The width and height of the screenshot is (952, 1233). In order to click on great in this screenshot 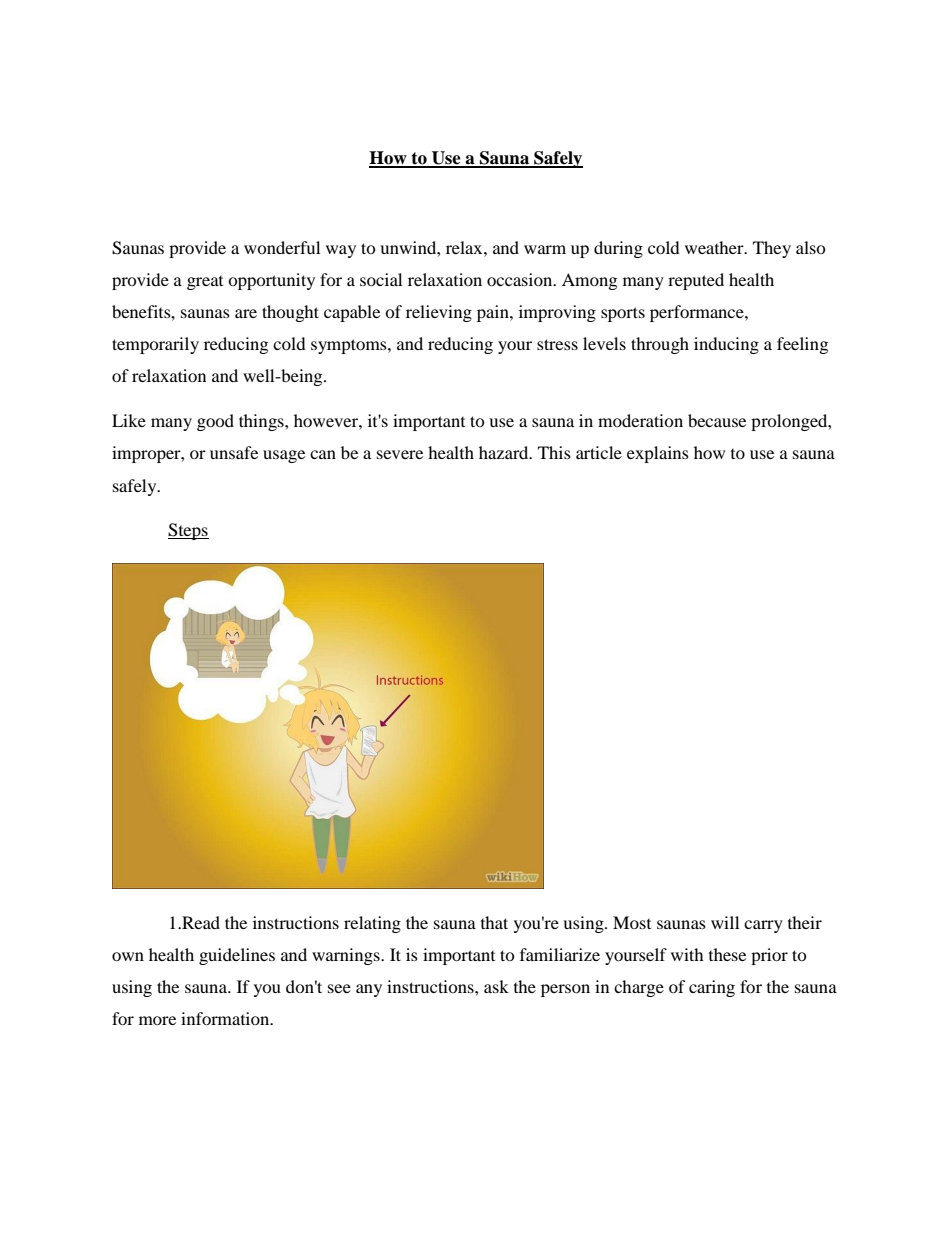, I will do `click(205, 283)`.
